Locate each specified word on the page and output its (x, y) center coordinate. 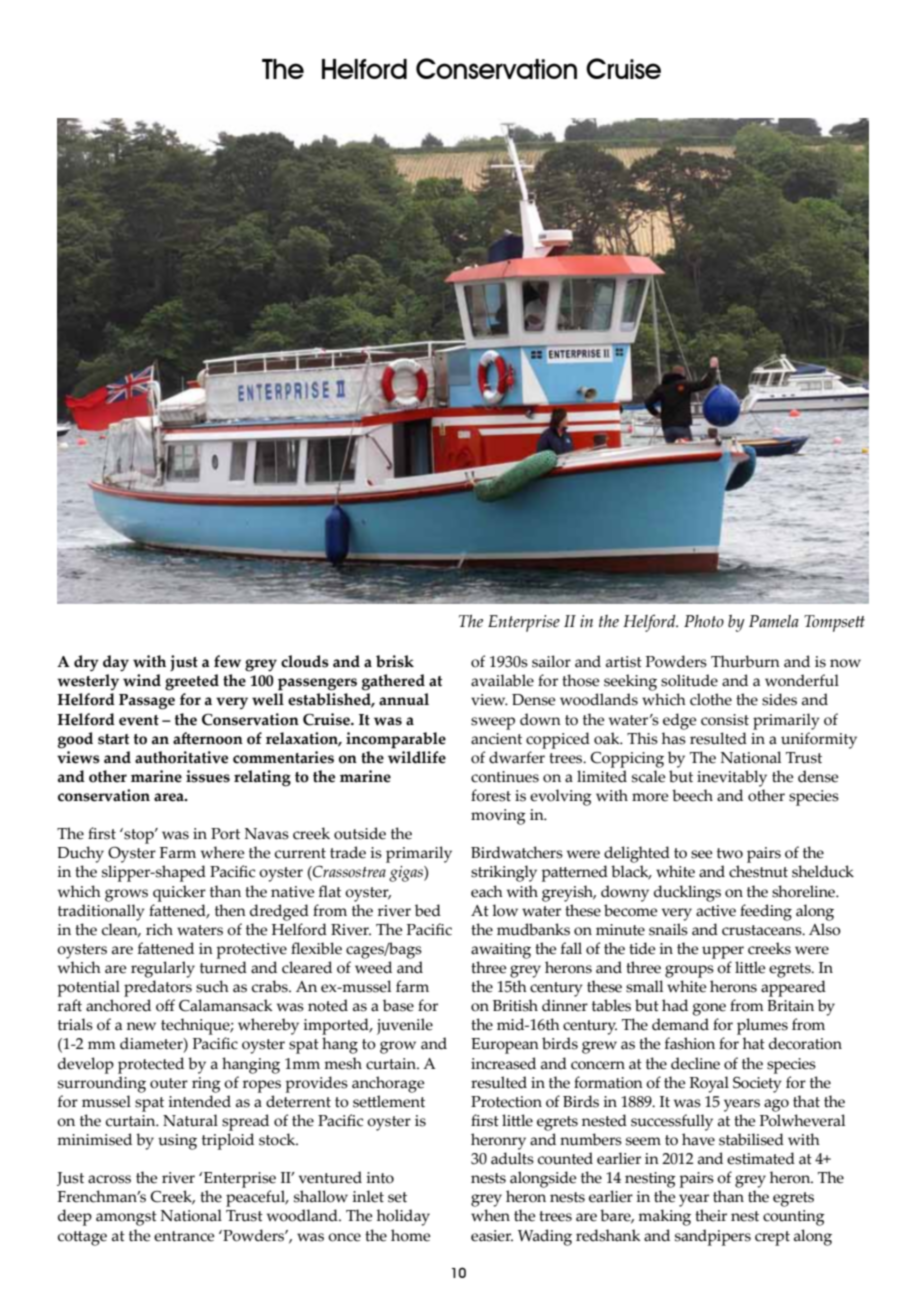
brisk (395, 661)
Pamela (774, 621)
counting (794, 1218)
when (490, 1215)
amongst (126, 1218)
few (227, 661)
